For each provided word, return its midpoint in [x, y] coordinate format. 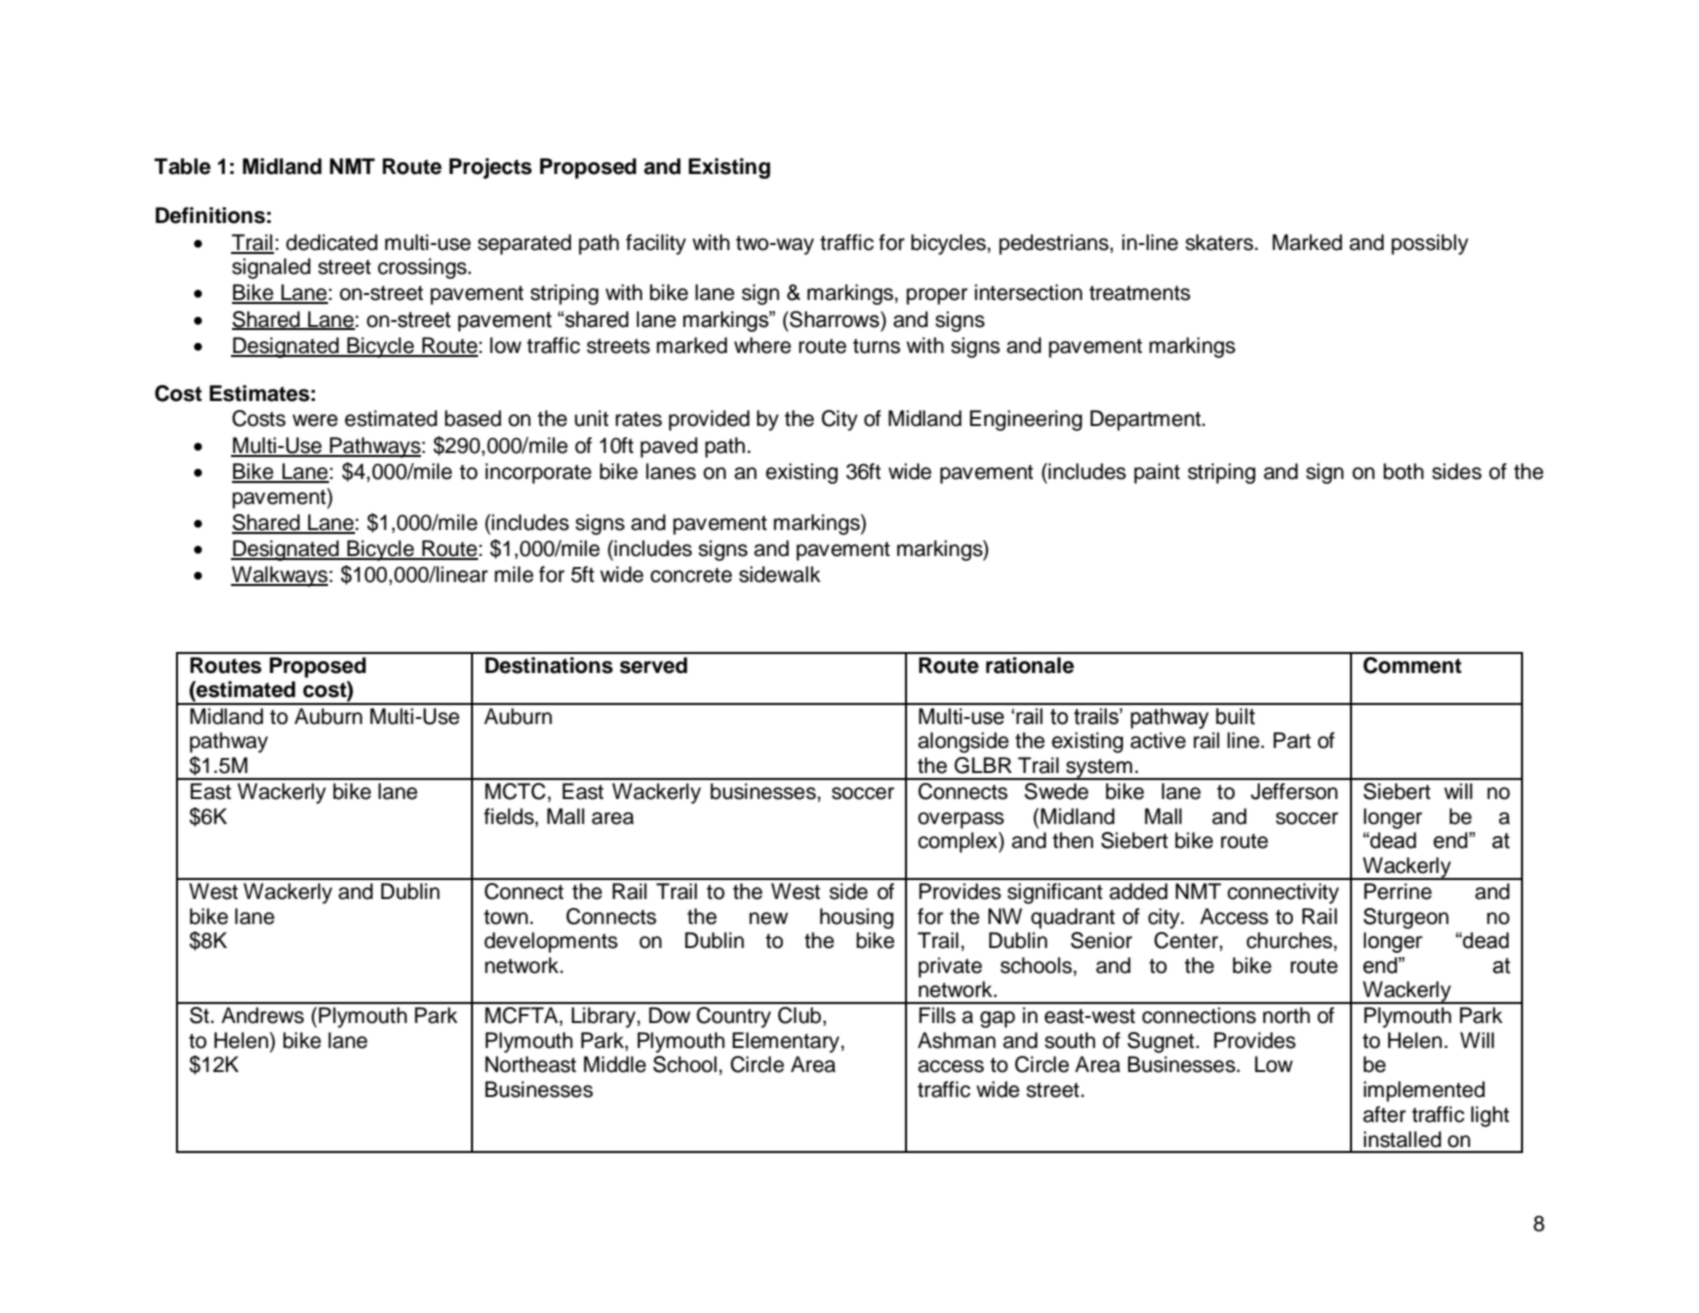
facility [656, 244]
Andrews [262, 1015]
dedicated [332, 242]
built [1235, 716]
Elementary [787, 1042]
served [653, 665]
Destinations [549, 665]
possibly [1429, 244]
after [1384, 1114]
